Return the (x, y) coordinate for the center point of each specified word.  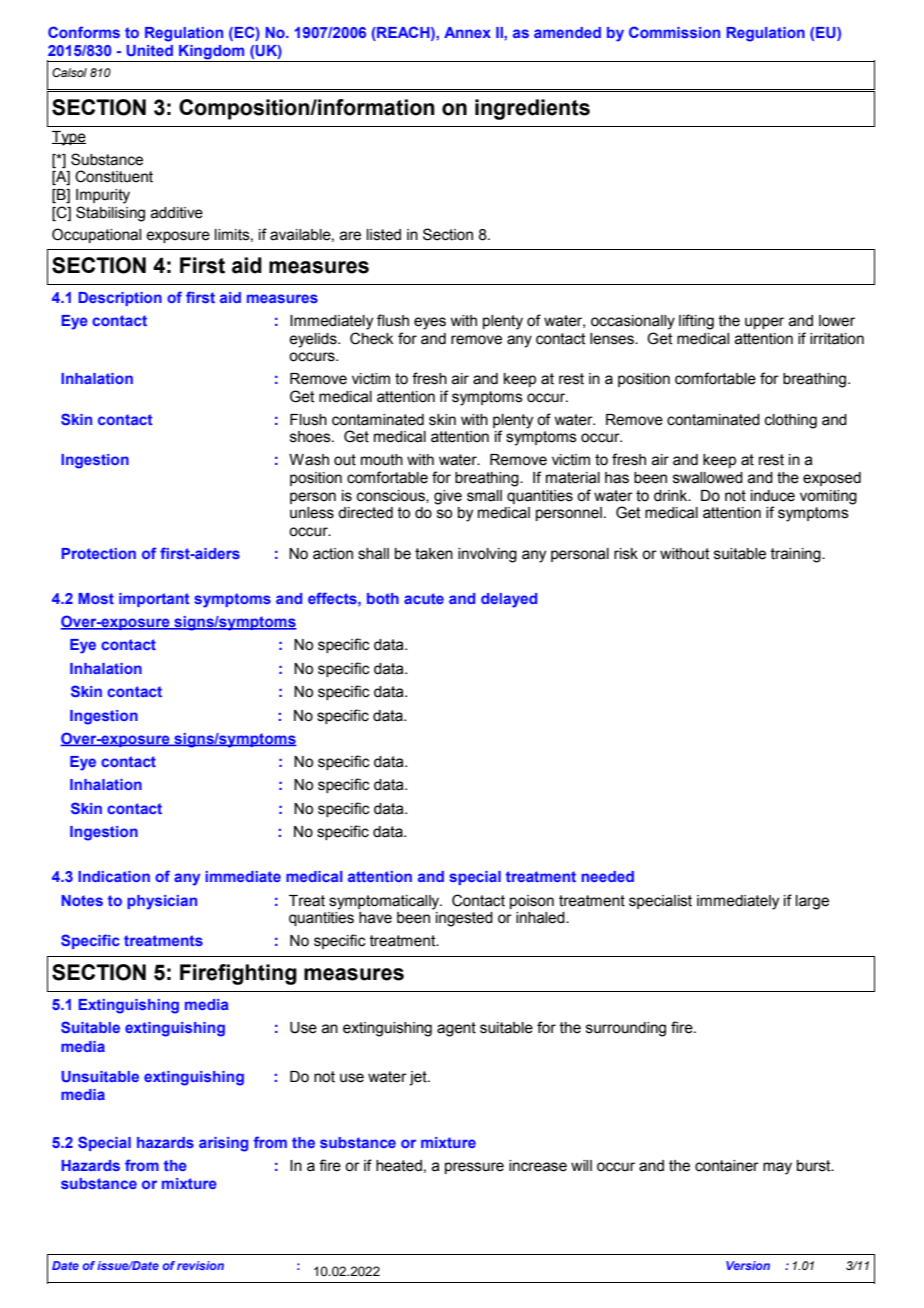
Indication (114, 876)
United (149, 50)
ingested (464, 919)
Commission (674, 32)
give (448, 497)
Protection (98, 553)
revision (200, 1265)
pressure (474, 1168)
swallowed (708, 478)
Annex (467, 32)
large (812, 902)
